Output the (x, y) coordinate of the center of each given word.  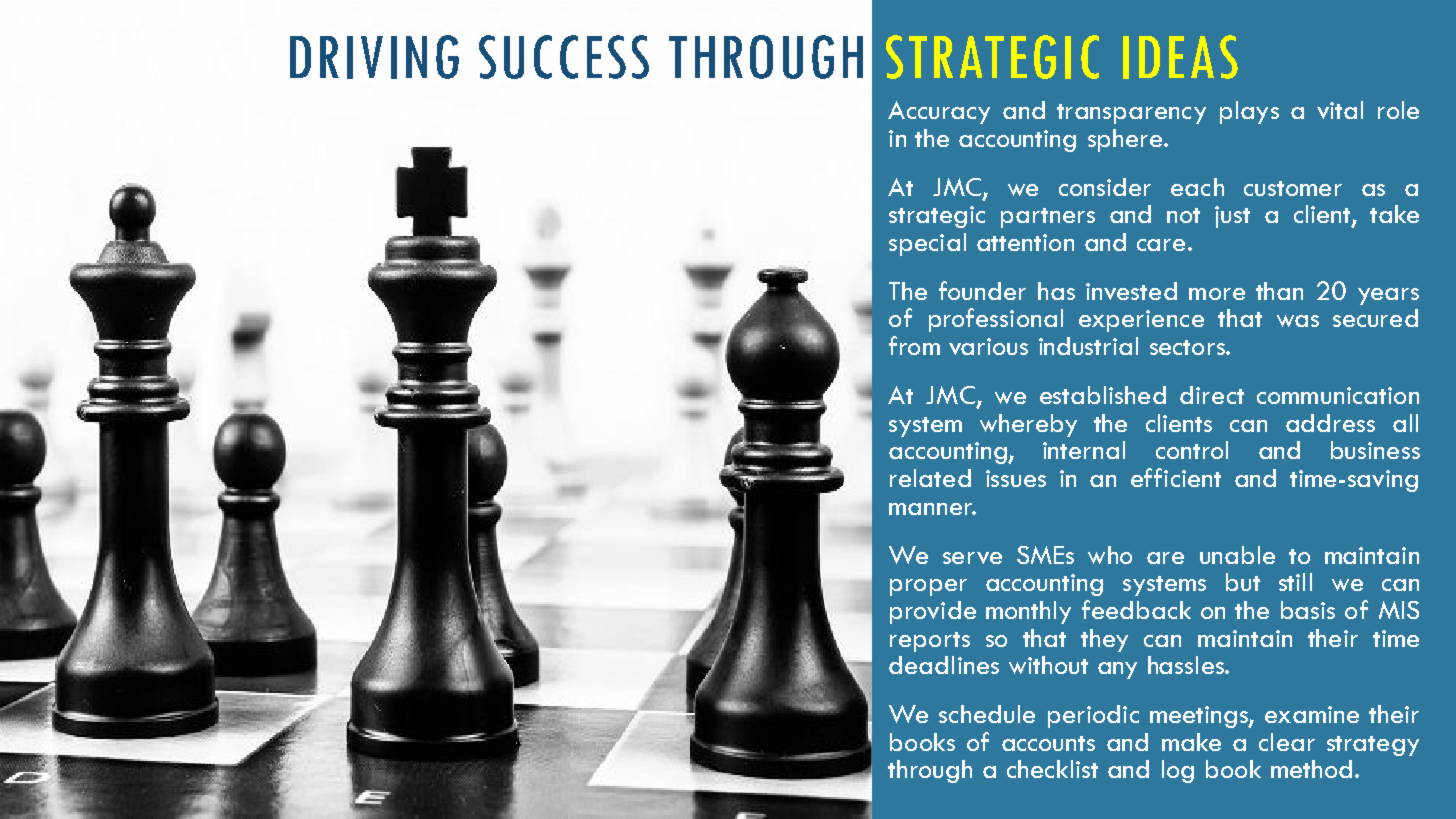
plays (1249, 112)
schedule (987, 714)
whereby (1028, 425)
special (927, 244)
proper (928, 587)
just (1232, 217)
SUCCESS (564, 57)
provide (933, 612)
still (1295, 582)
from (914, 345)
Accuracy (939, 112)
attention (1025, 242)
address (1330, 423)
